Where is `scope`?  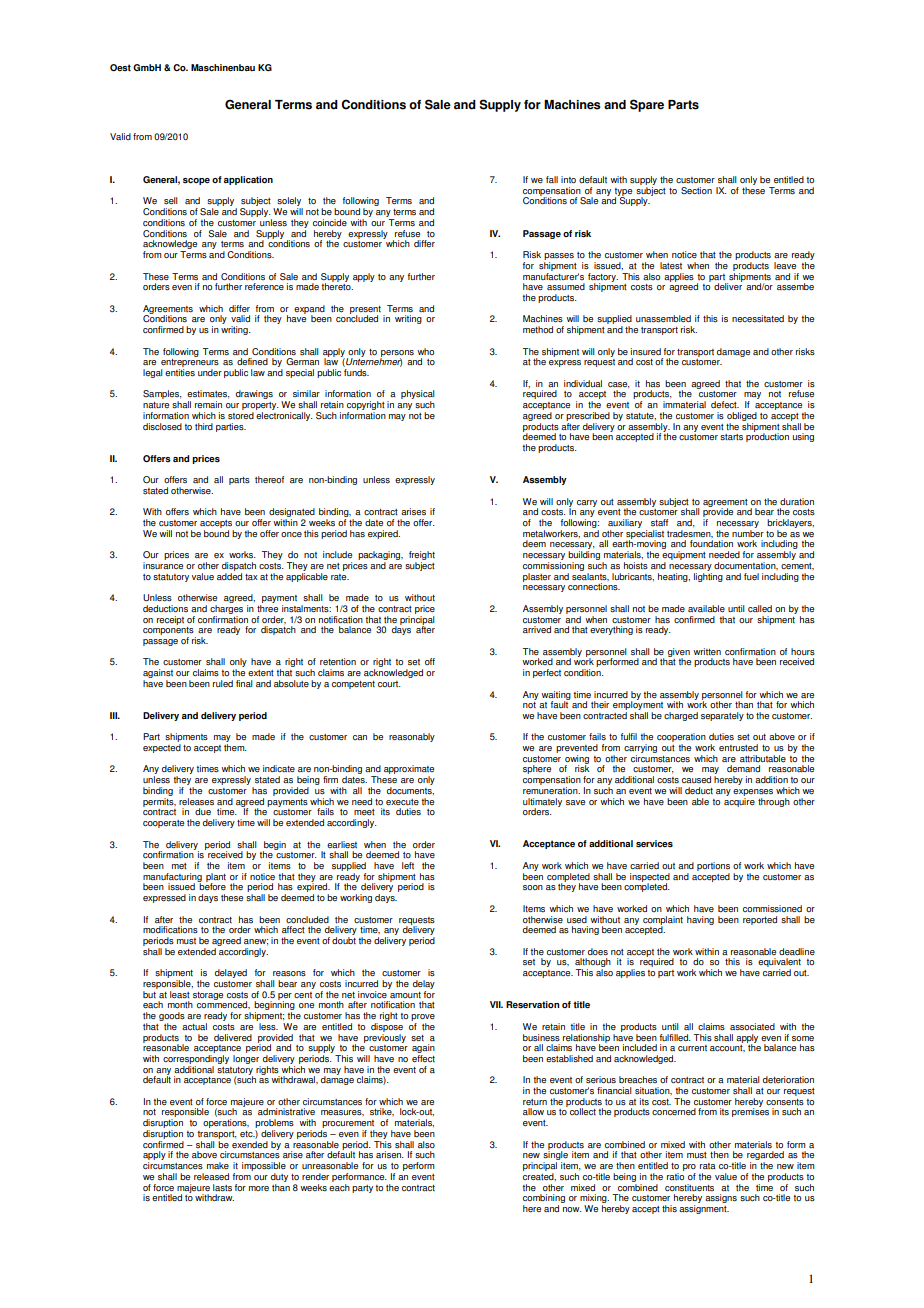 scope is located at coordinates (196, 181).
